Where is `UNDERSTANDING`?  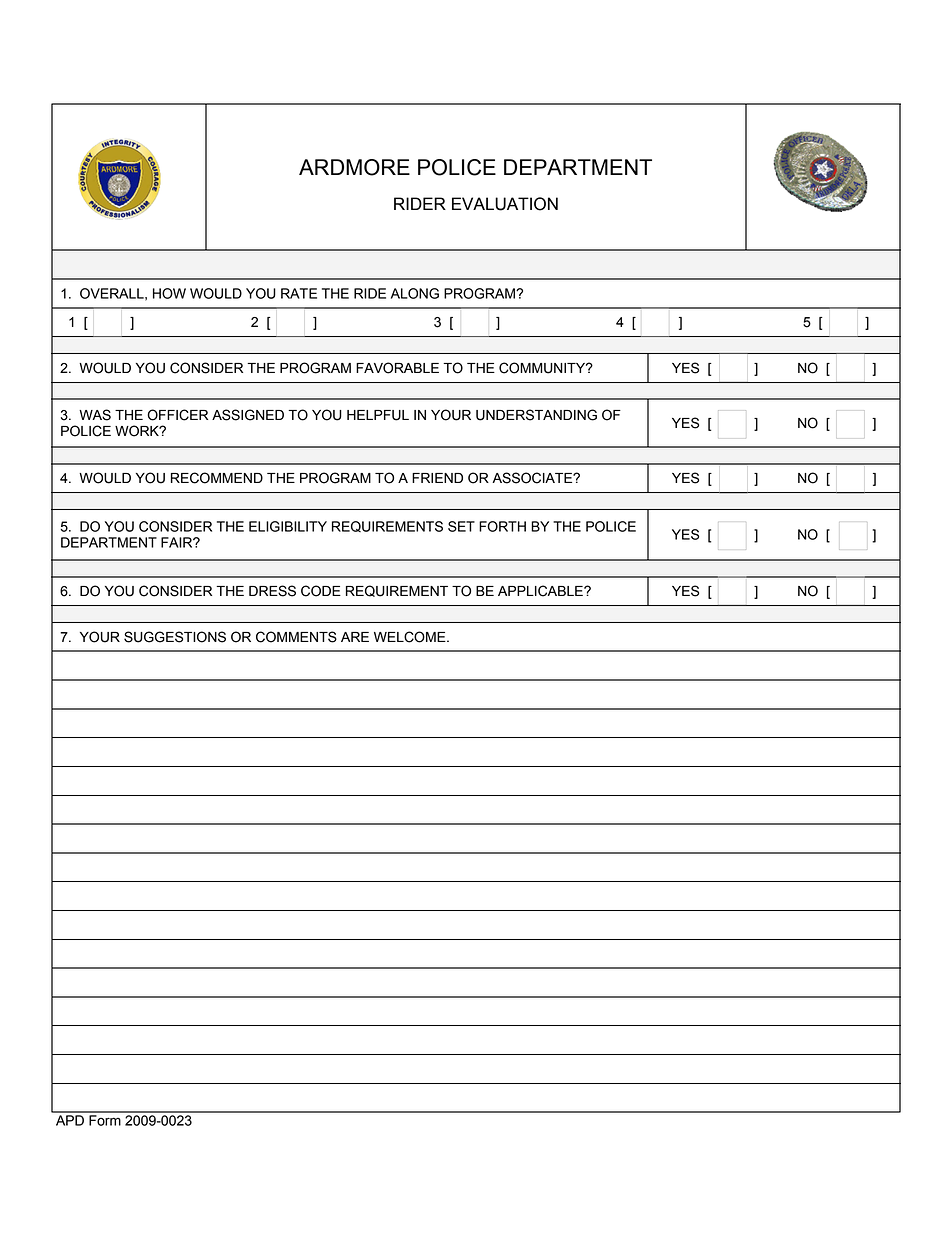
UNDERSTANDING is located at coordinates (536, 415).
